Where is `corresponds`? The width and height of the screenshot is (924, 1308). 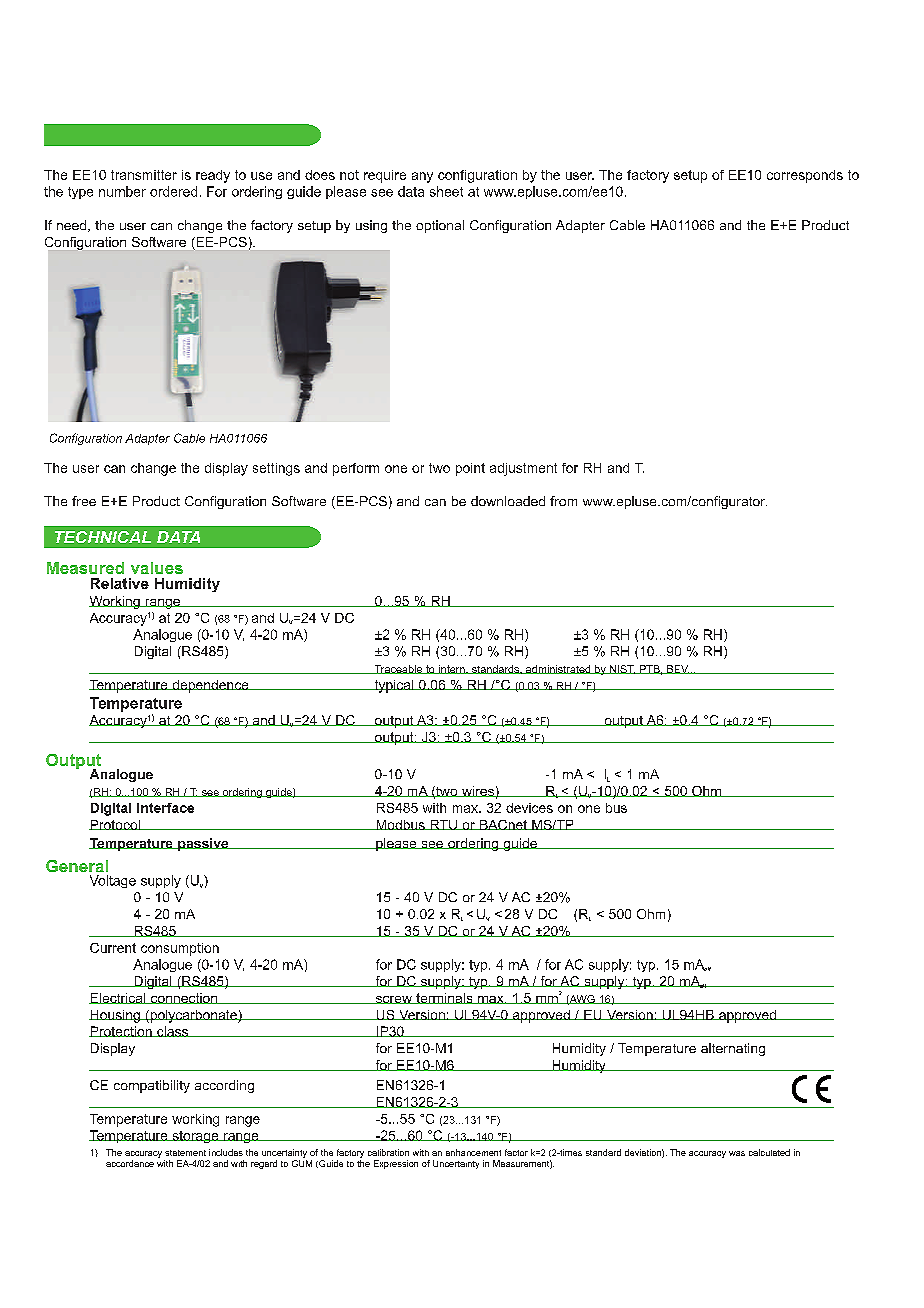 corresponds is located at coordinates (805, 176).
